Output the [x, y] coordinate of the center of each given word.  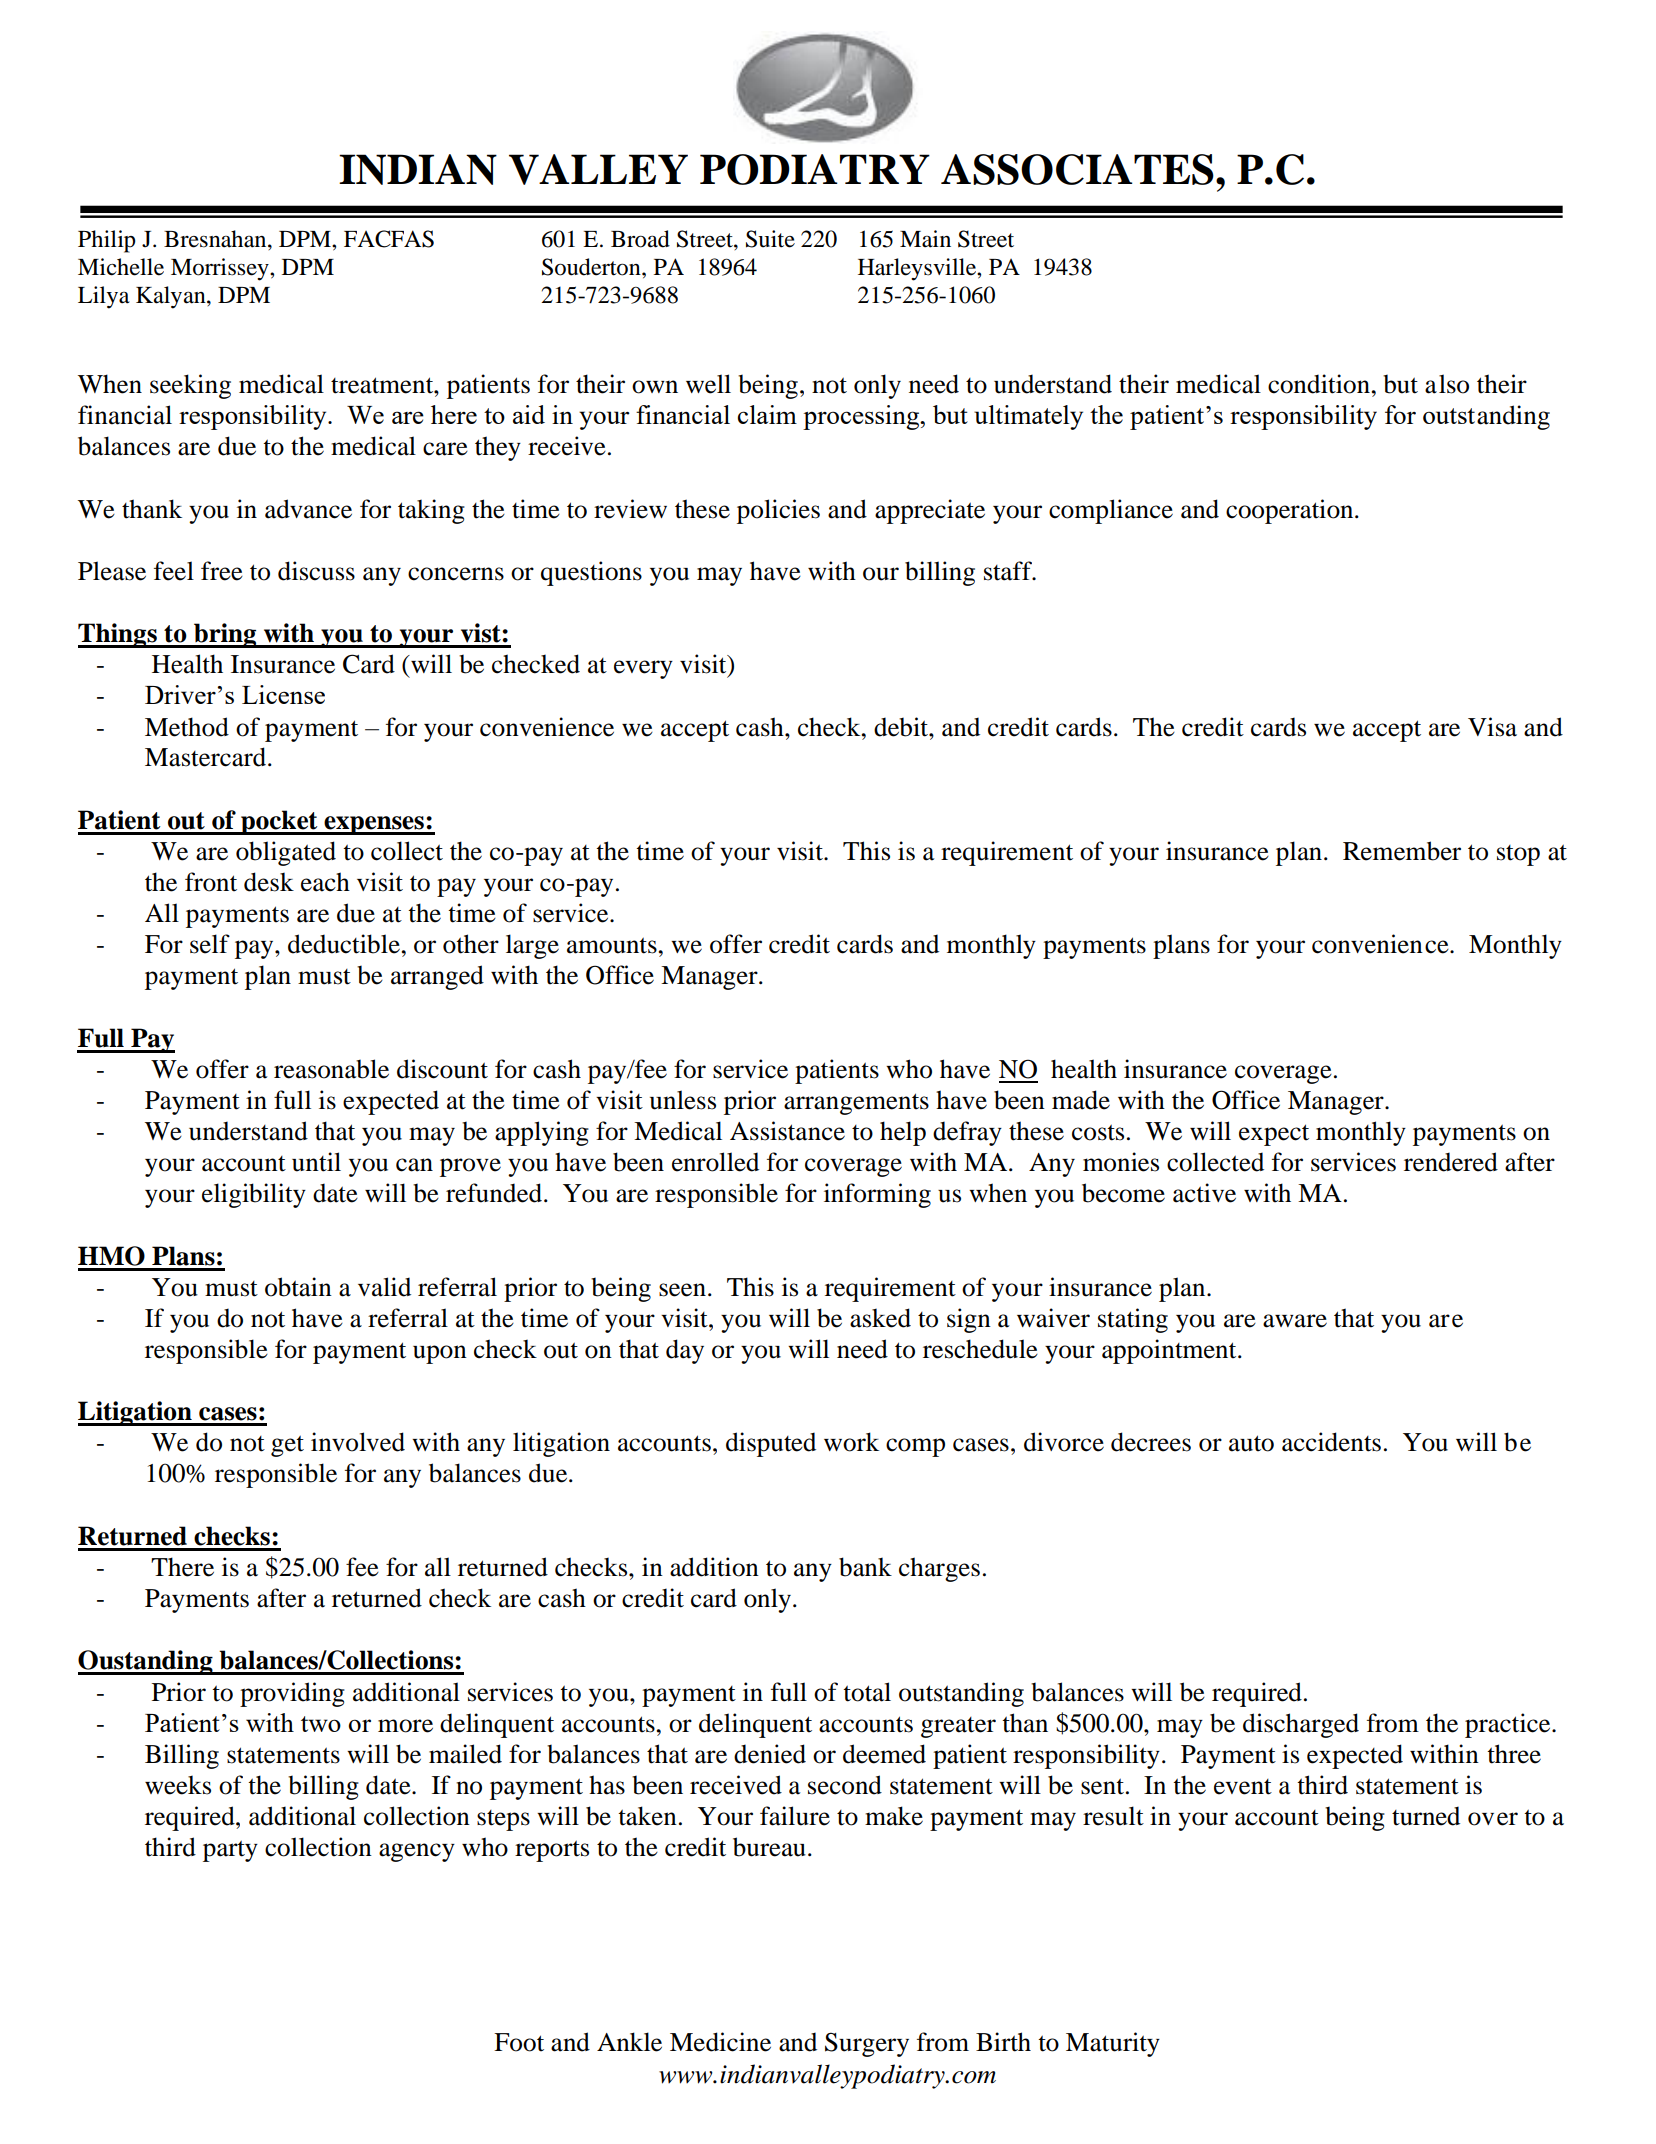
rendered [1451, 1162]
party [230, 1851]
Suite [770, 239]
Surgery [867, 2044]
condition [1320, 384]
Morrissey [221, 269]
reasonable [331, 1069]
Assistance [787, 1131]
